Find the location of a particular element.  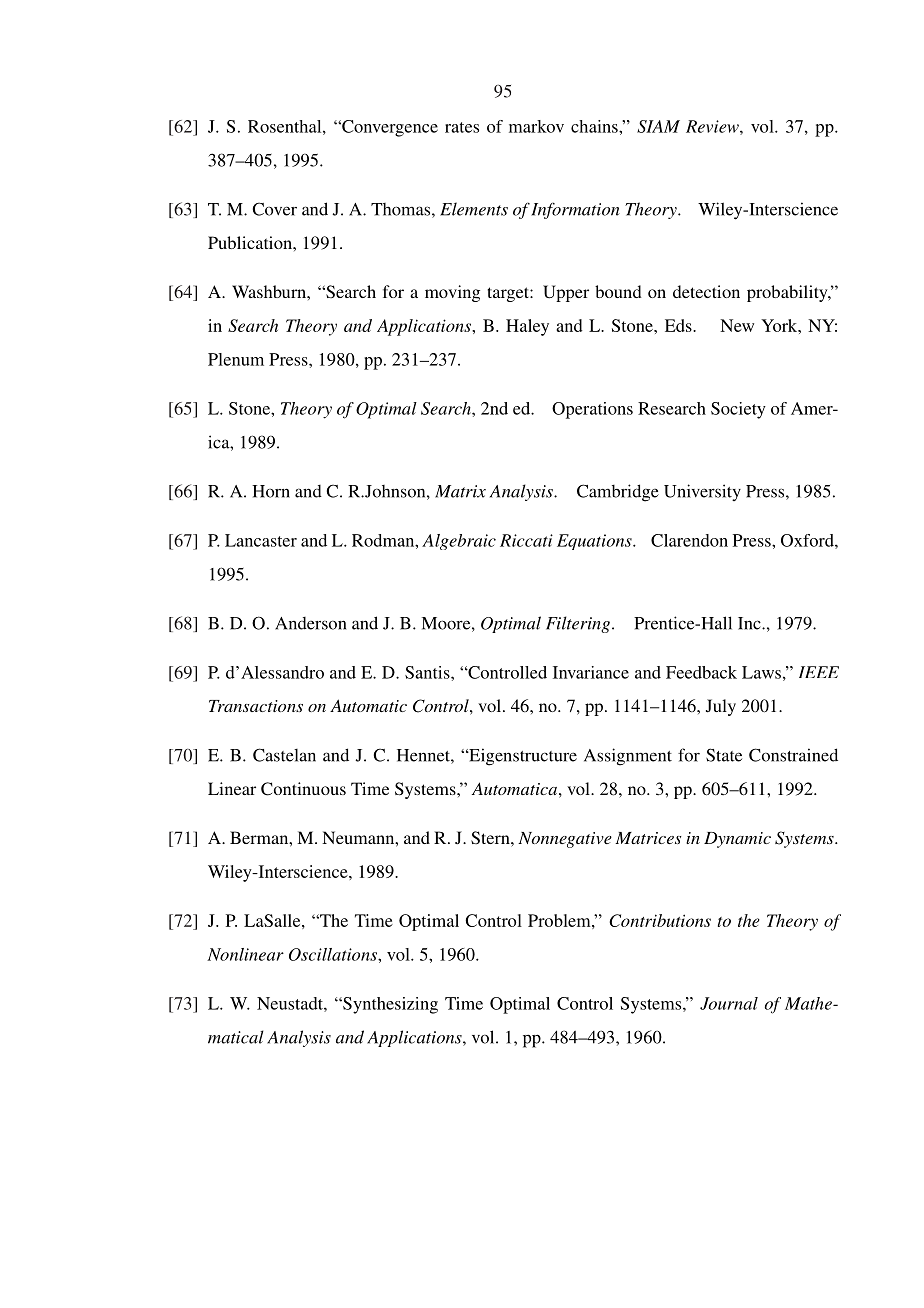

Lancaster is located at coordinates (261, 540).
